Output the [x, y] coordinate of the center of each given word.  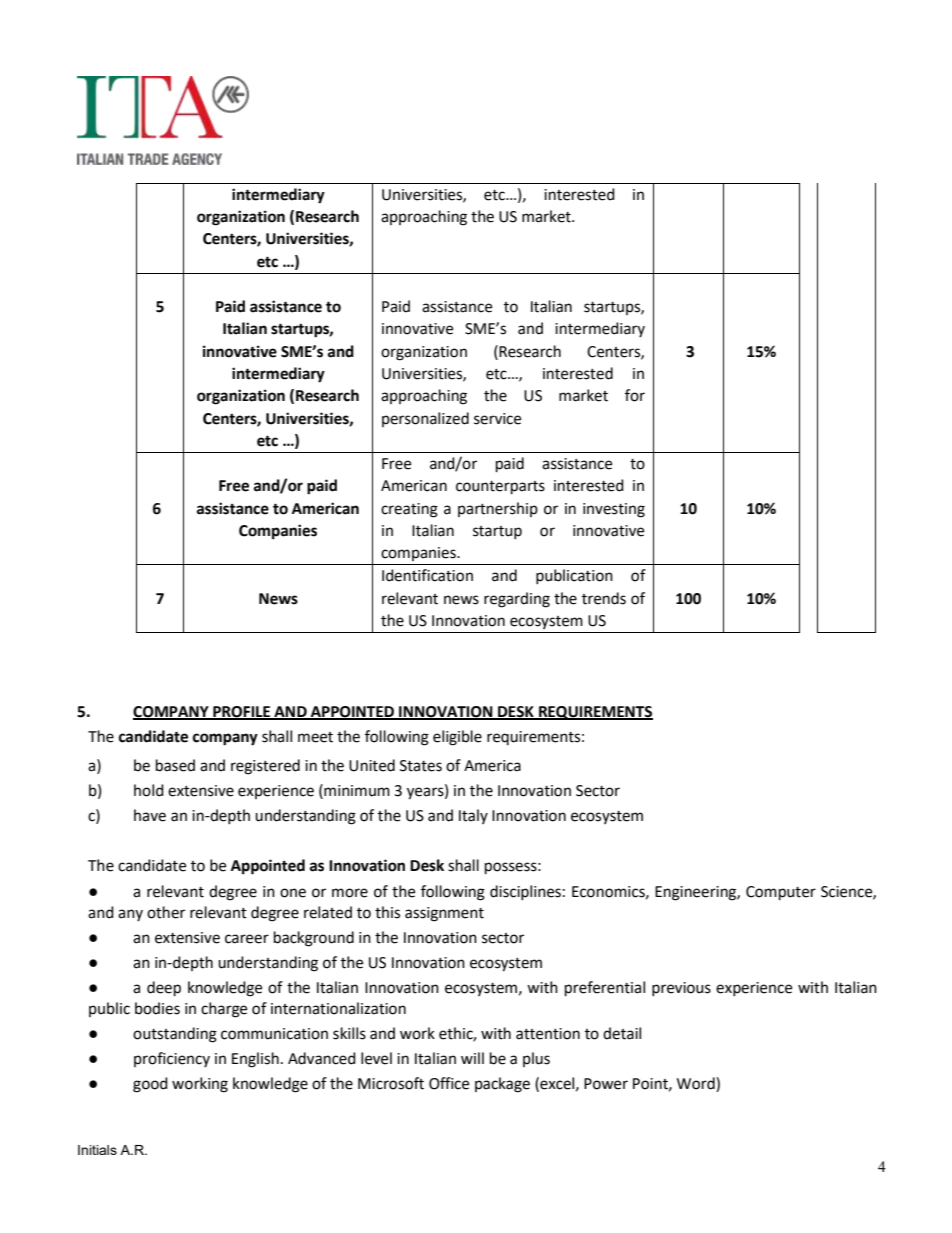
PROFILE [242, 712]
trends [604, 598]
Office [449, 1083]
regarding [517, 600]
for [635, 395]
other [166, 912]
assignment [444, 914]
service [497, 419]
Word [697, 1084]
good [150, 1085]
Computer [781, 893]
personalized [425, 419]
